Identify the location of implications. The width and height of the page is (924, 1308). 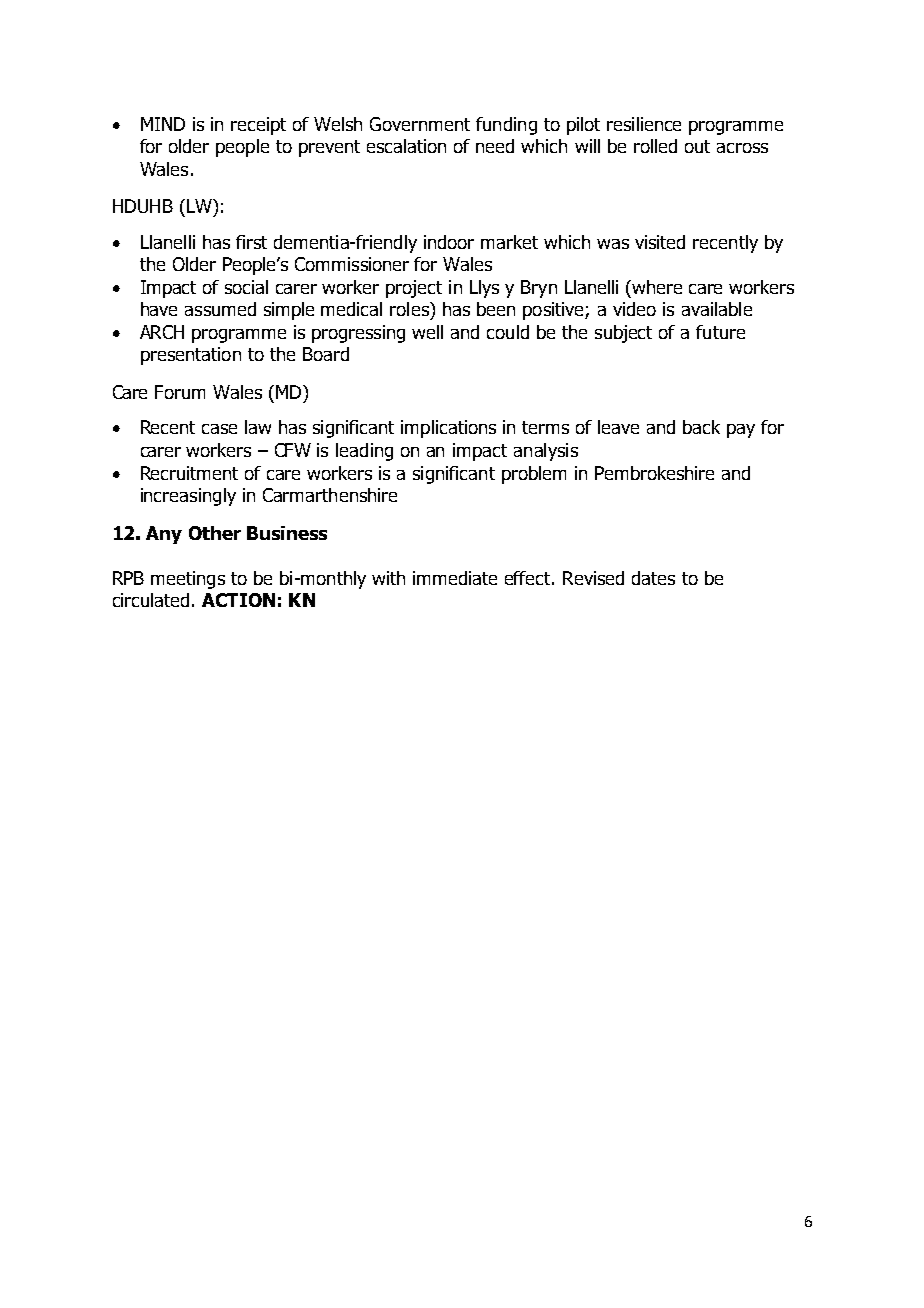
(448, 429).
